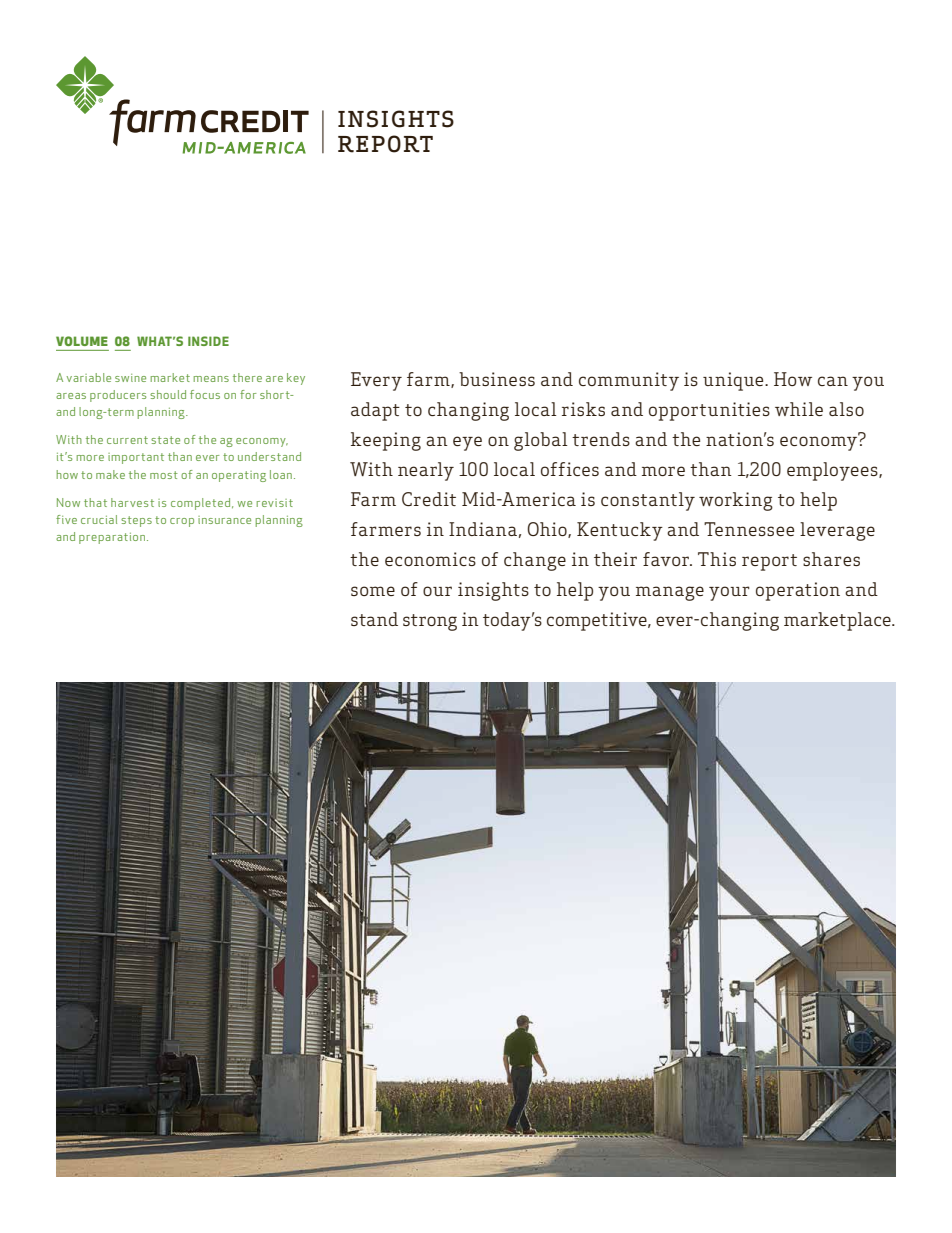  I want to click on eye, so click(467, 443).
